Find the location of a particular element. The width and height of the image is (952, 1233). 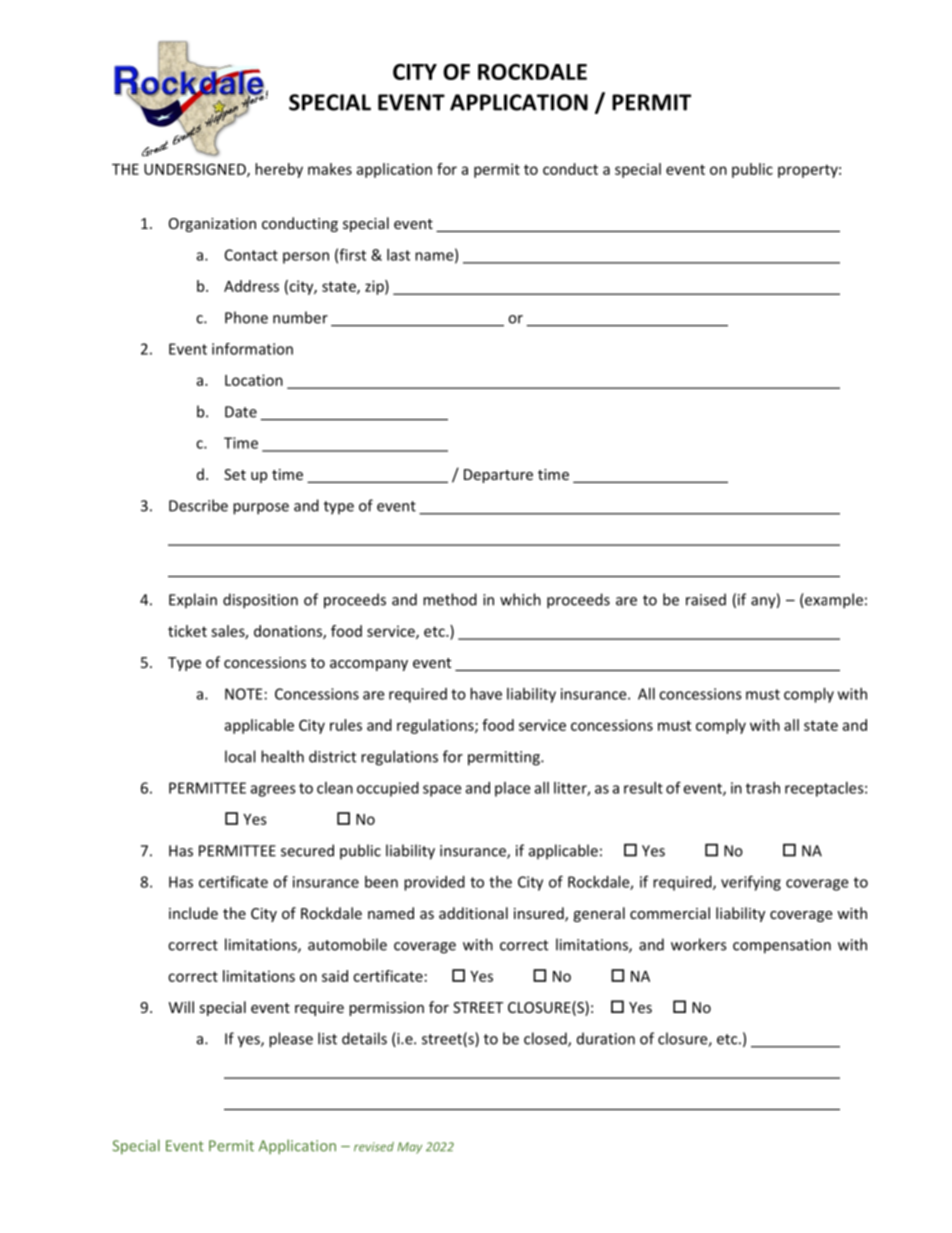

have is located at coordinates (486, 694).
